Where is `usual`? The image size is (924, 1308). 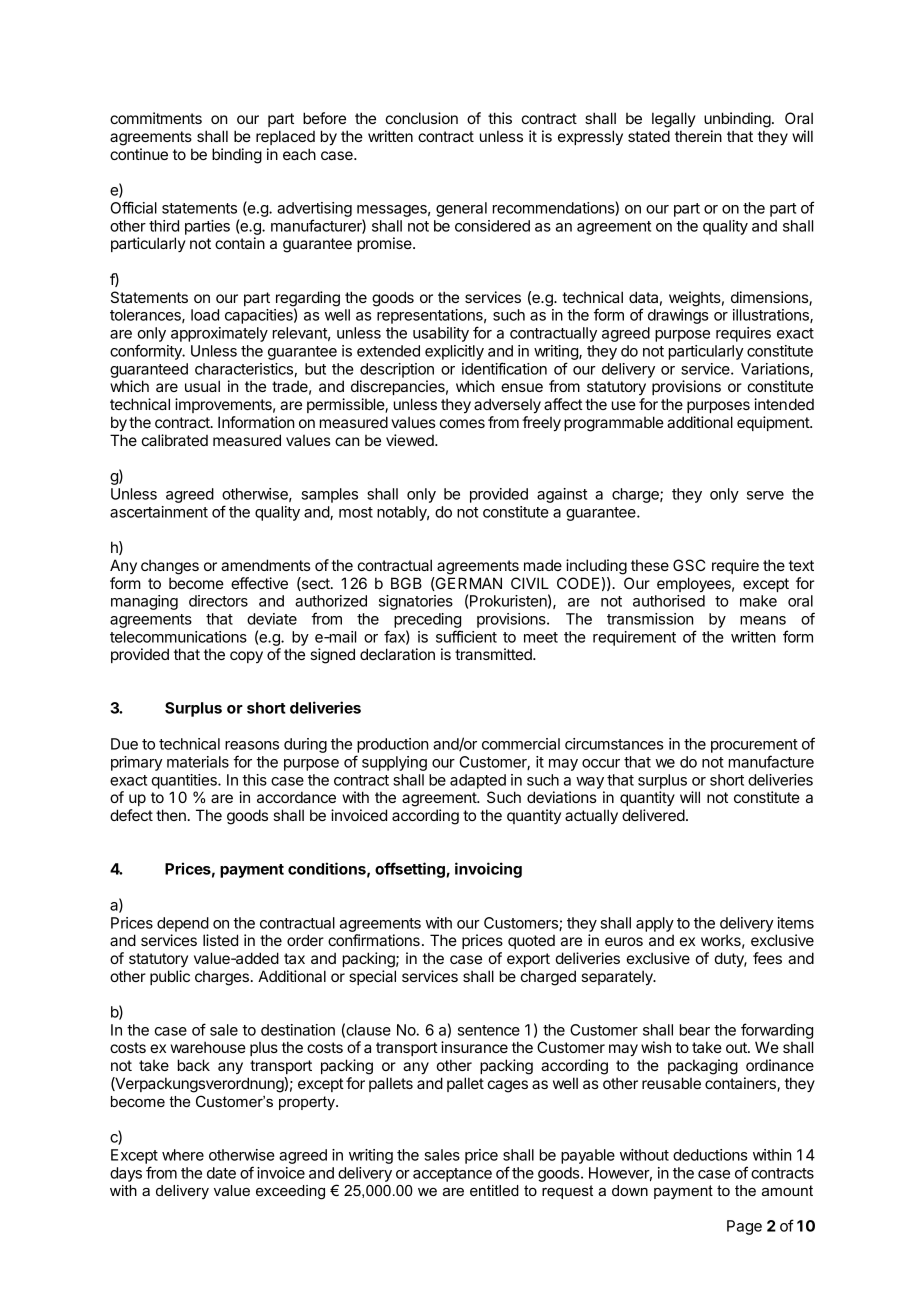
usual is located at coordinates (202, 386).
